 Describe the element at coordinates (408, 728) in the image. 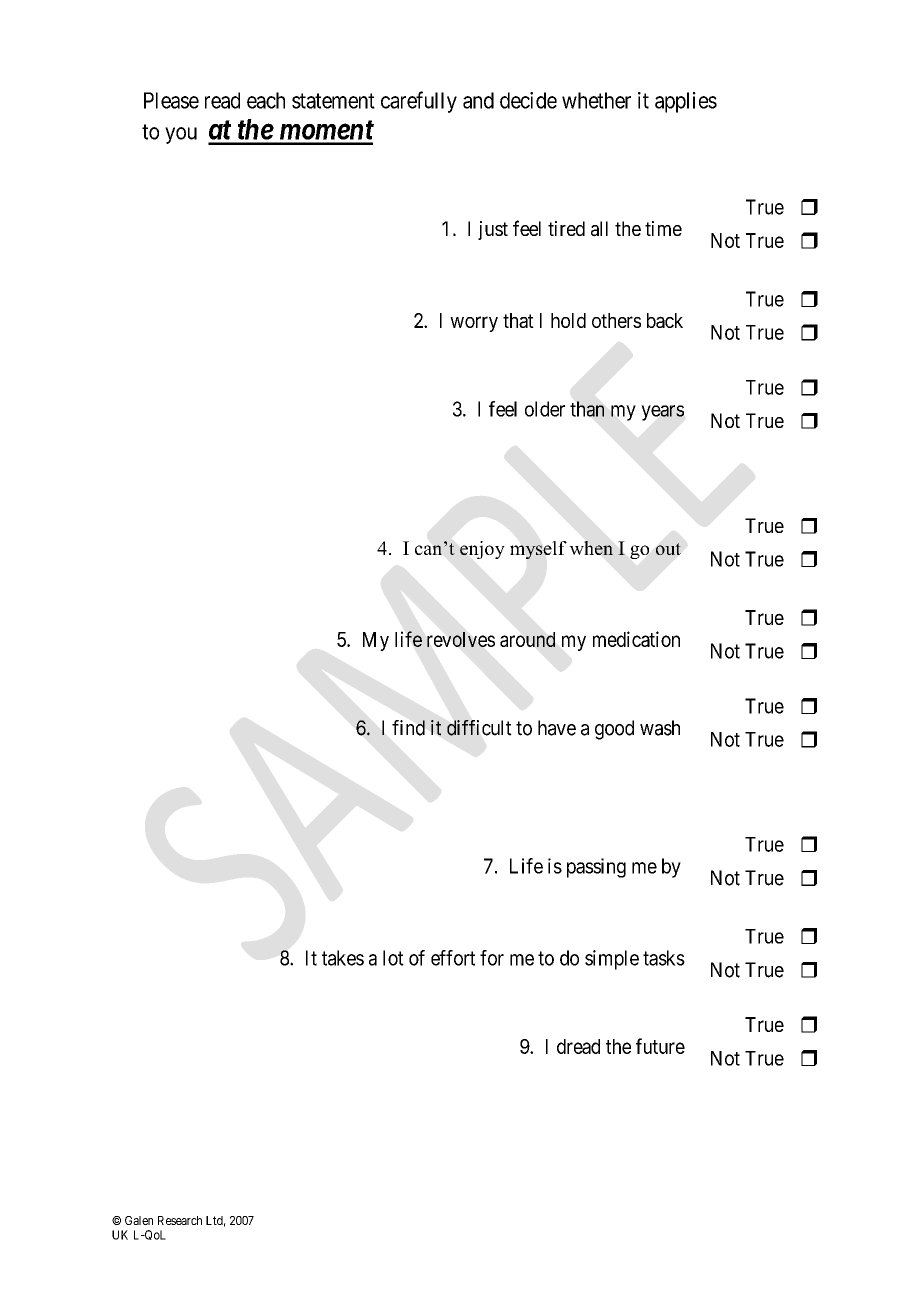

I see `find` at that location.
